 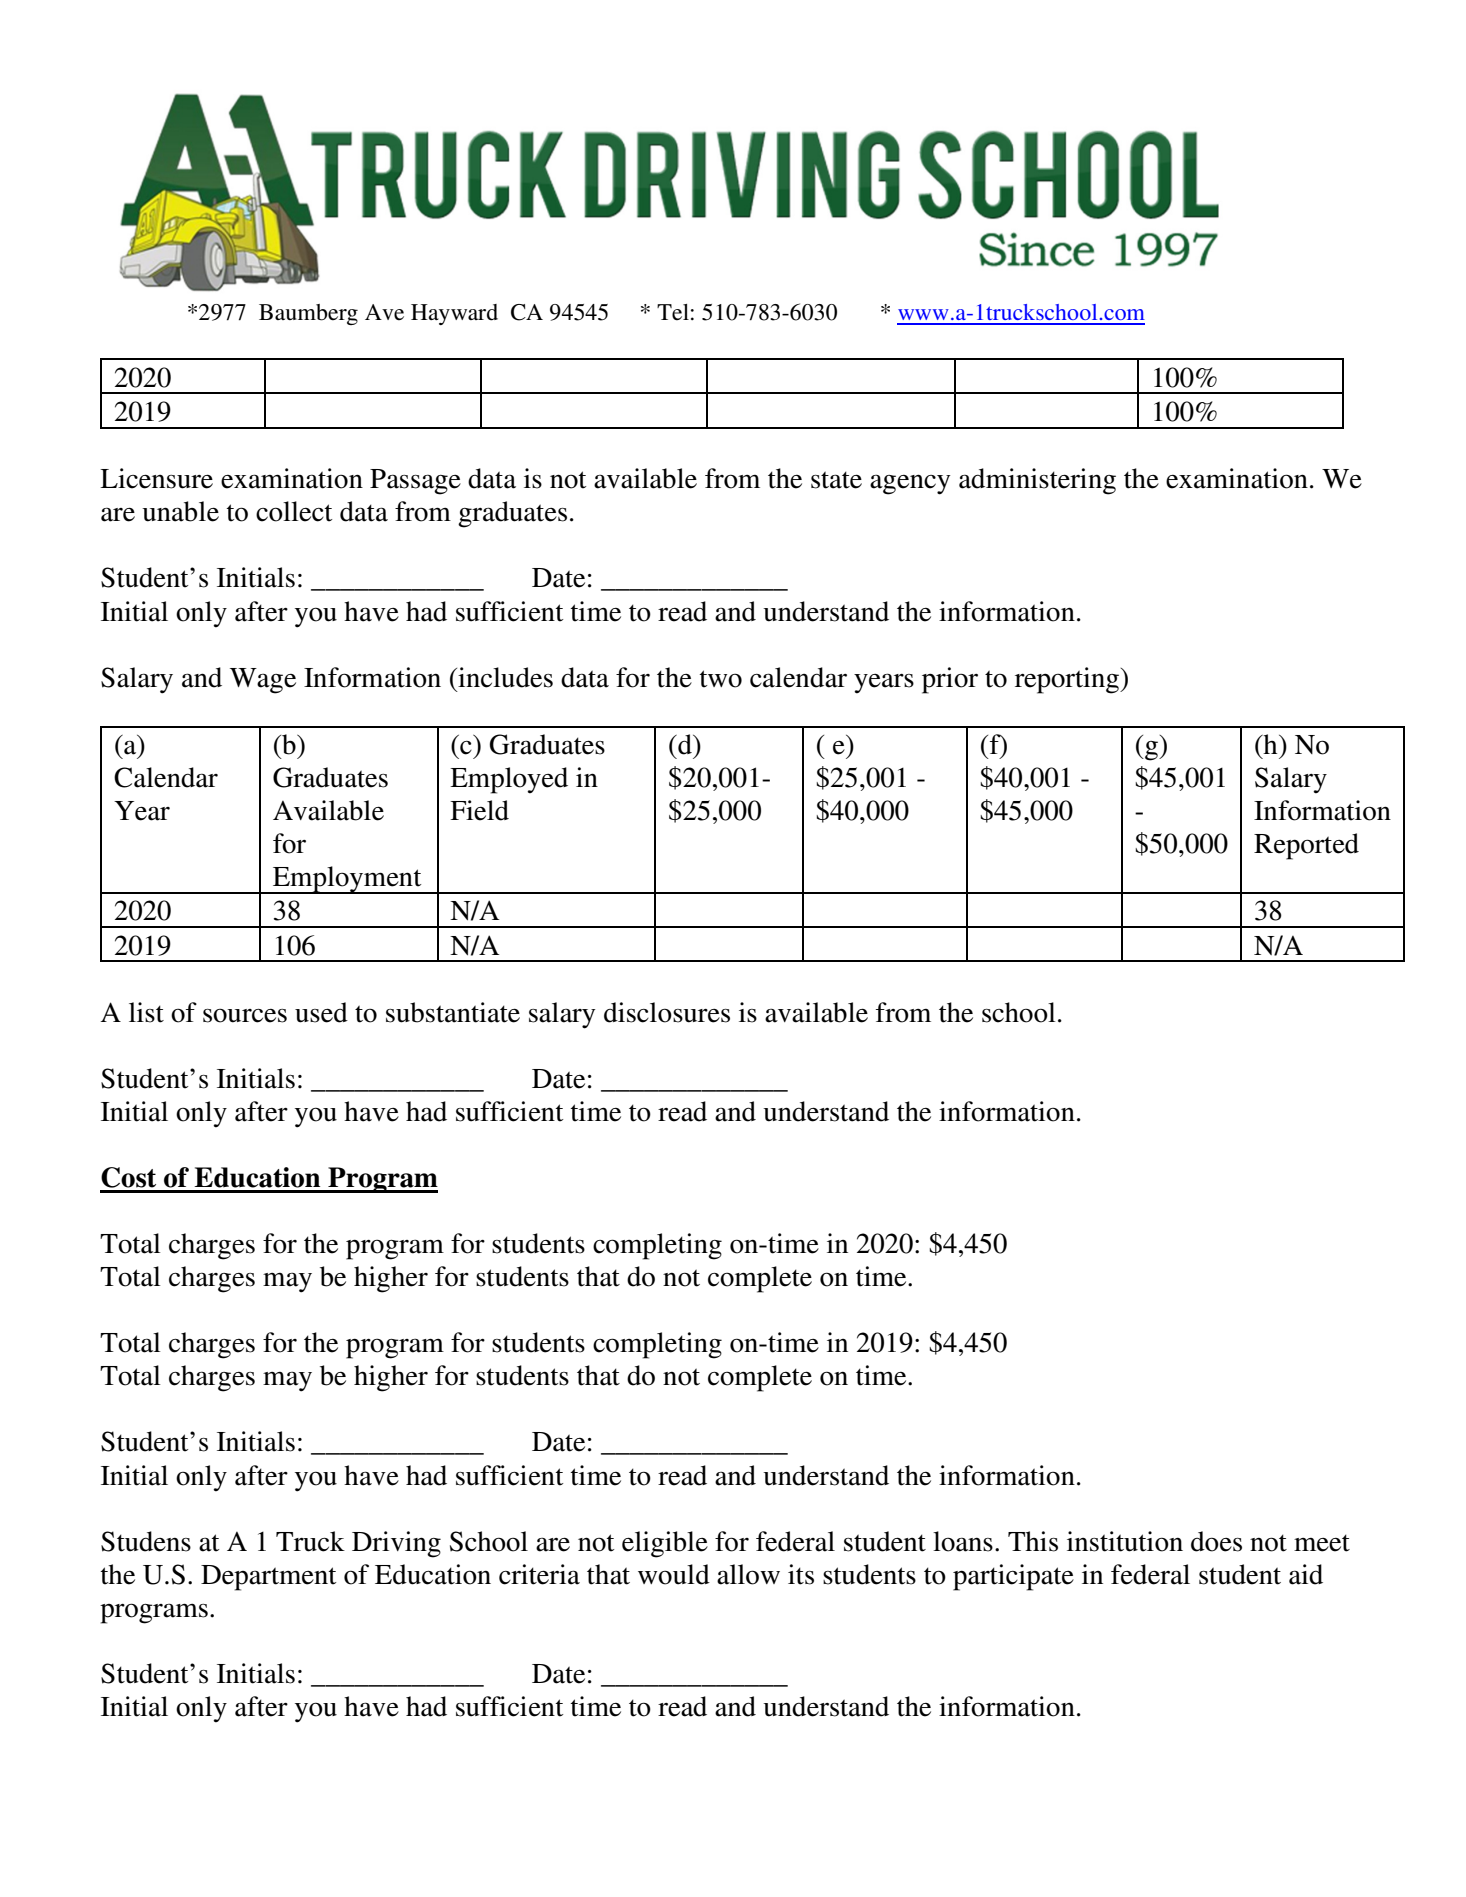 I want to click on eligible, so click(x=665, y=1544).
